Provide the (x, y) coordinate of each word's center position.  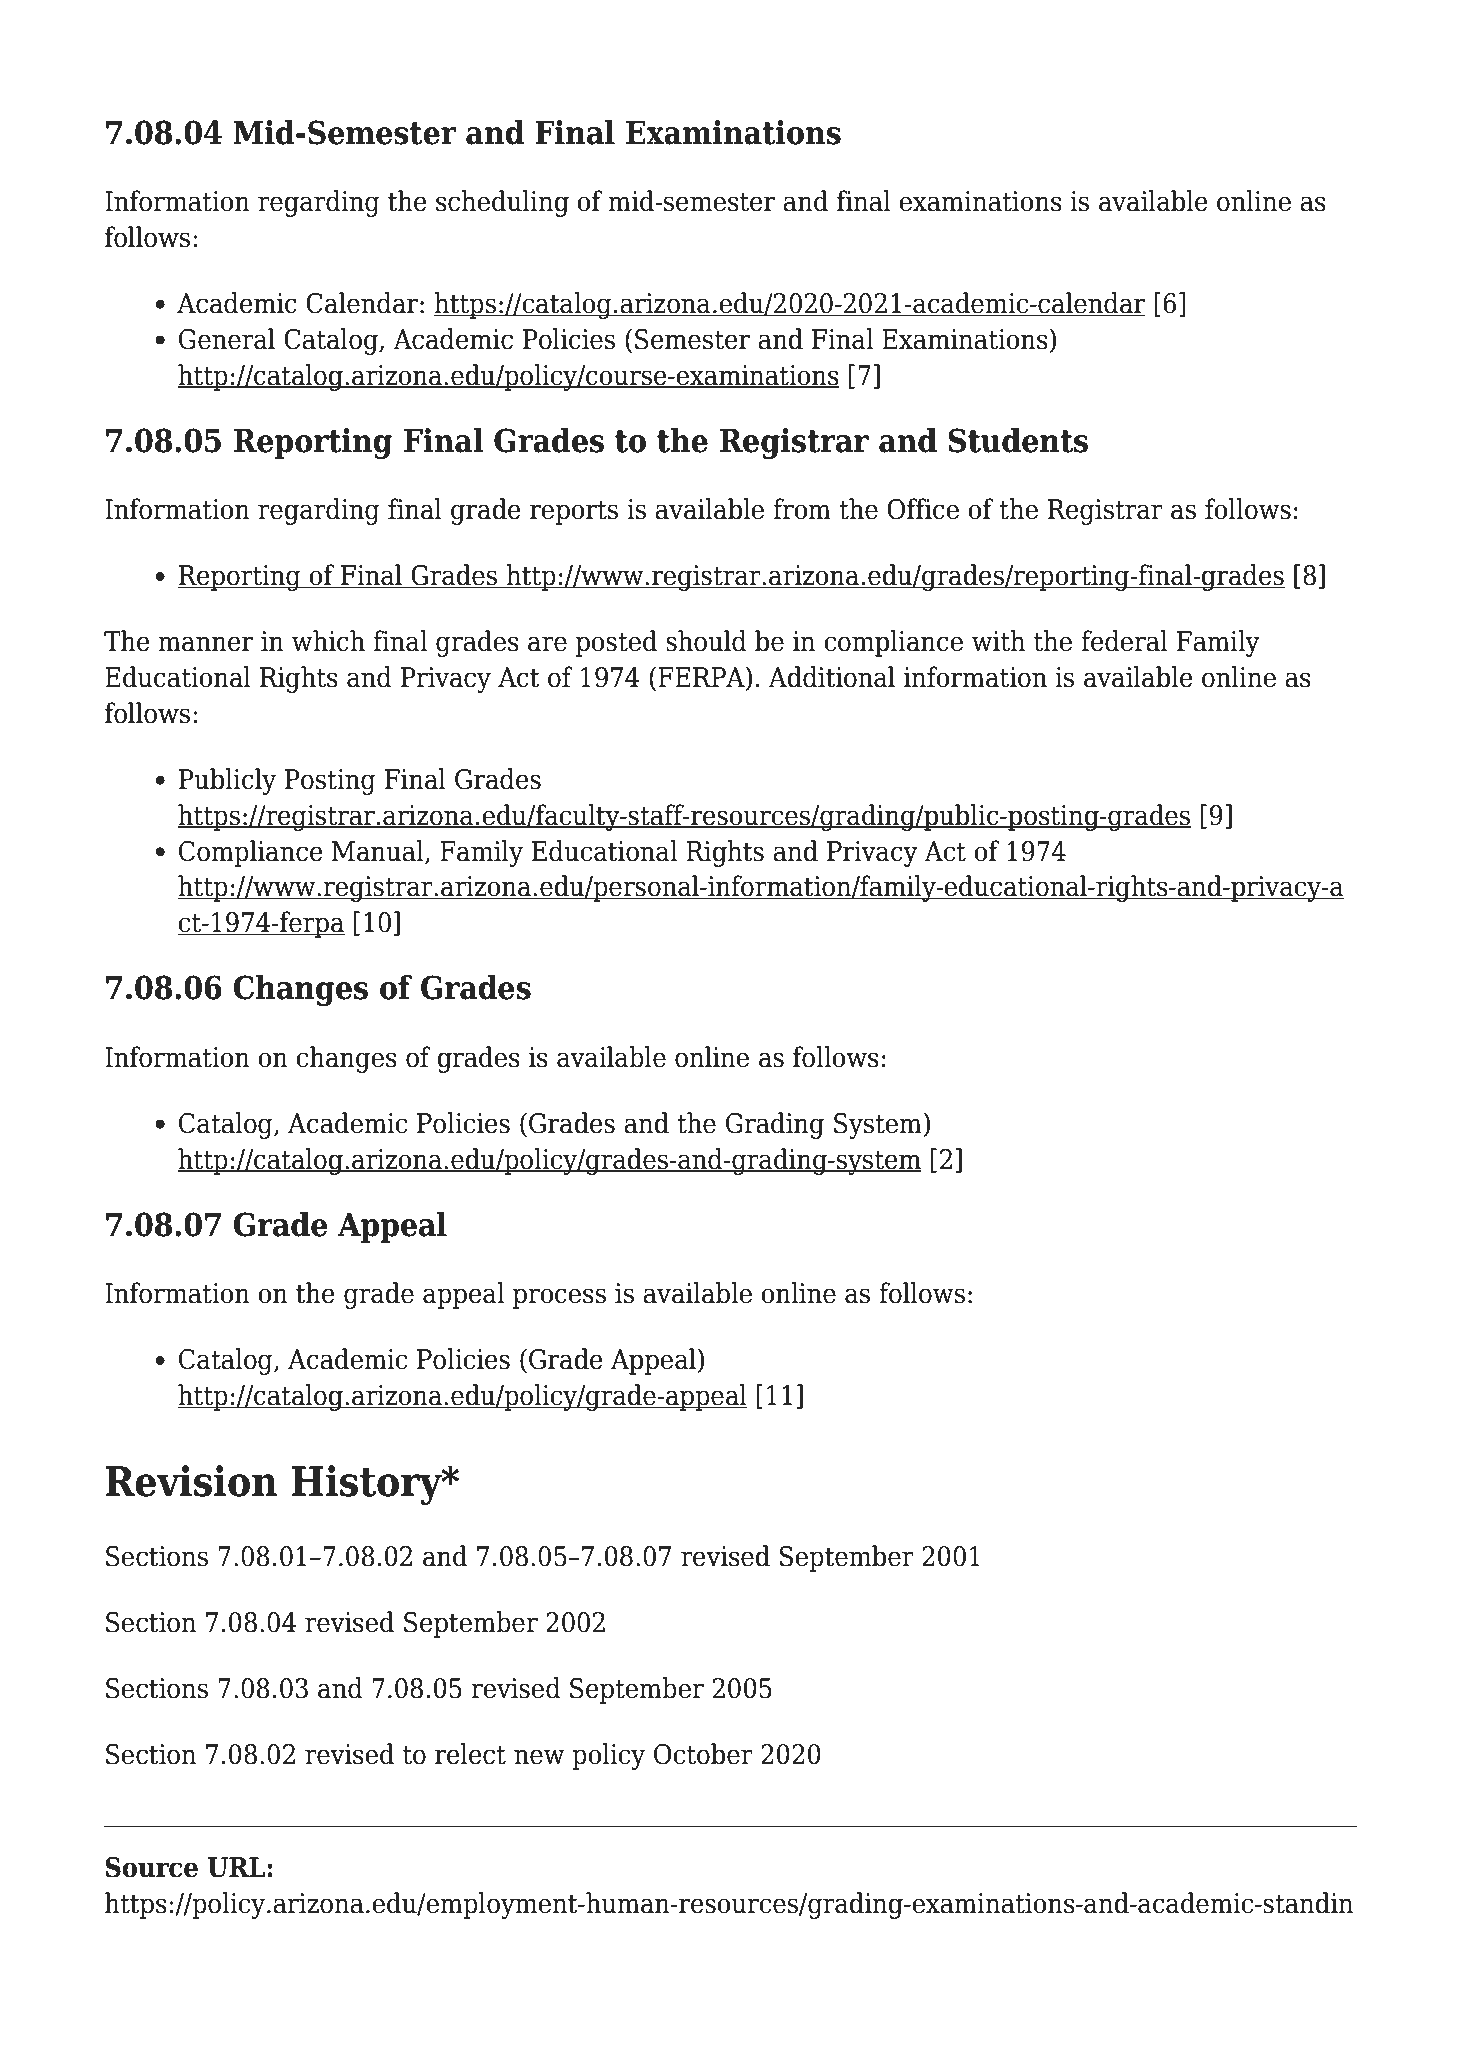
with (998, 641)
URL (237, 1867)
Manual (379, 851)
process (559, 1298)
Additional (831, 677)
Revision (191, 1481)
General (227, 339)
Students (1018, 440)
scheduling (502, 203)
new (539, 1757)
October (703, 1754)
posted (616, 643)
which (328, 641)
